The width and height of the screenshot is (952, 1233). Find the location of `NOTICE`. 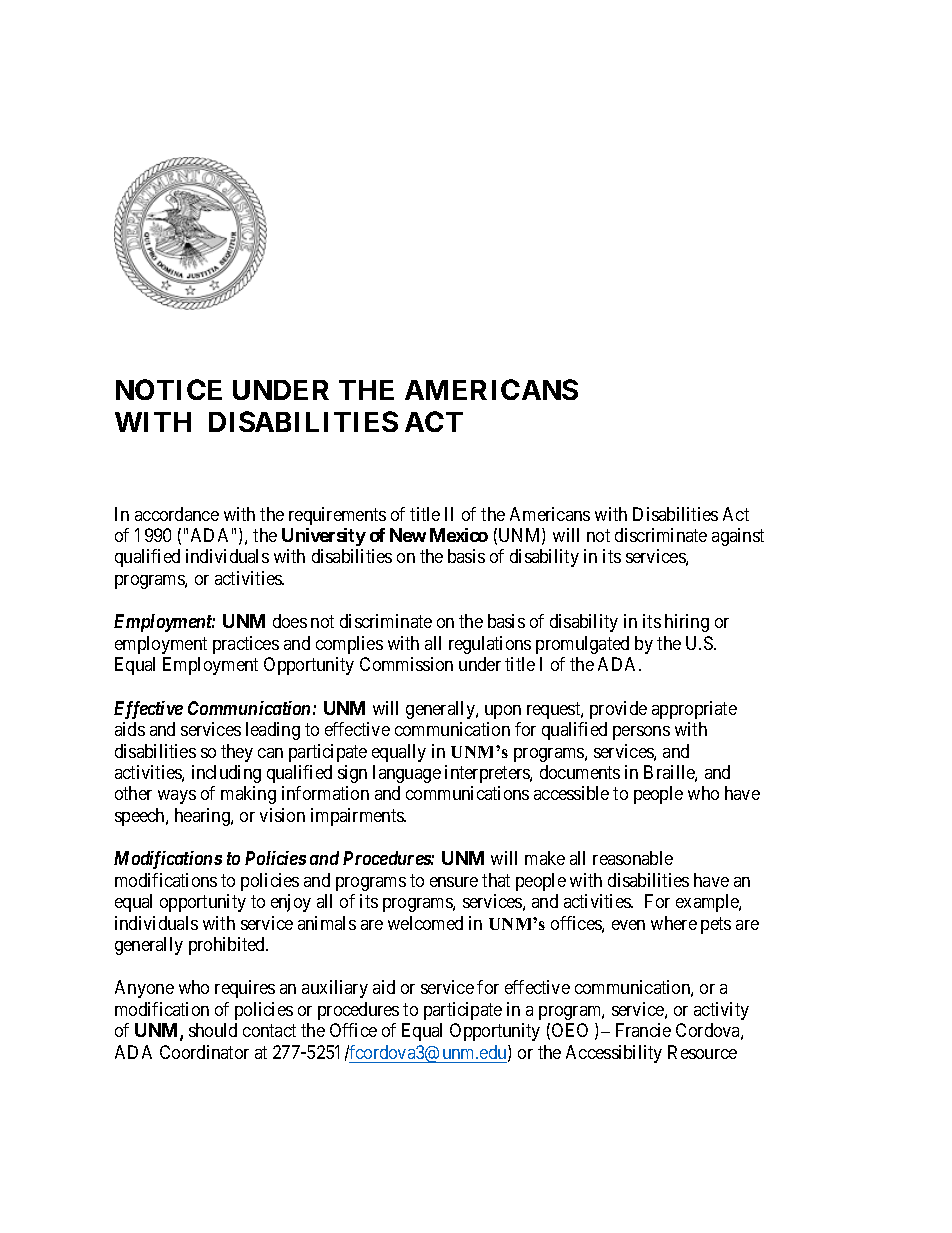

NOTICE is located at coordinates (169, 389).
